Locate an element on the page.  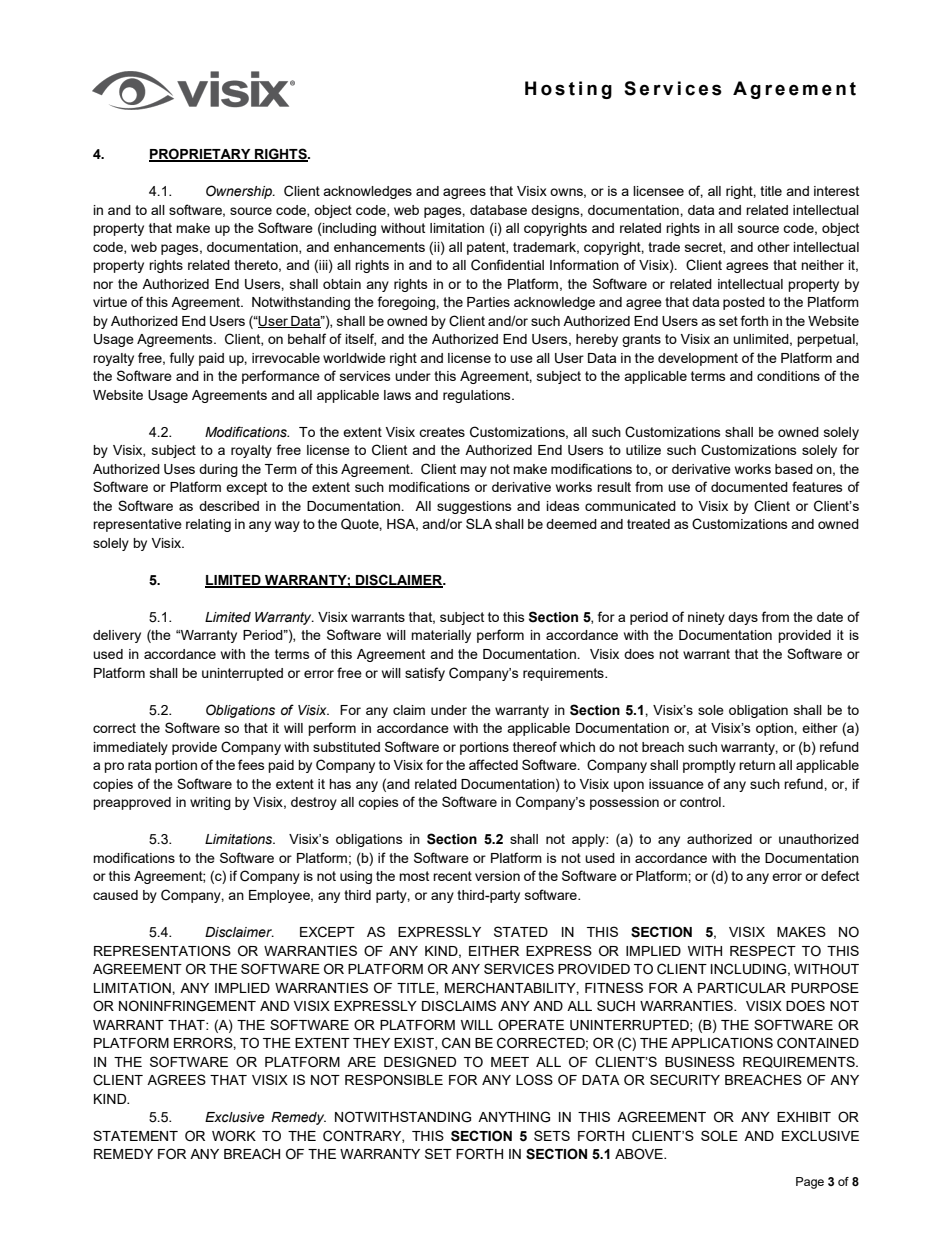
delivery is located at coordinates (117, 636).
